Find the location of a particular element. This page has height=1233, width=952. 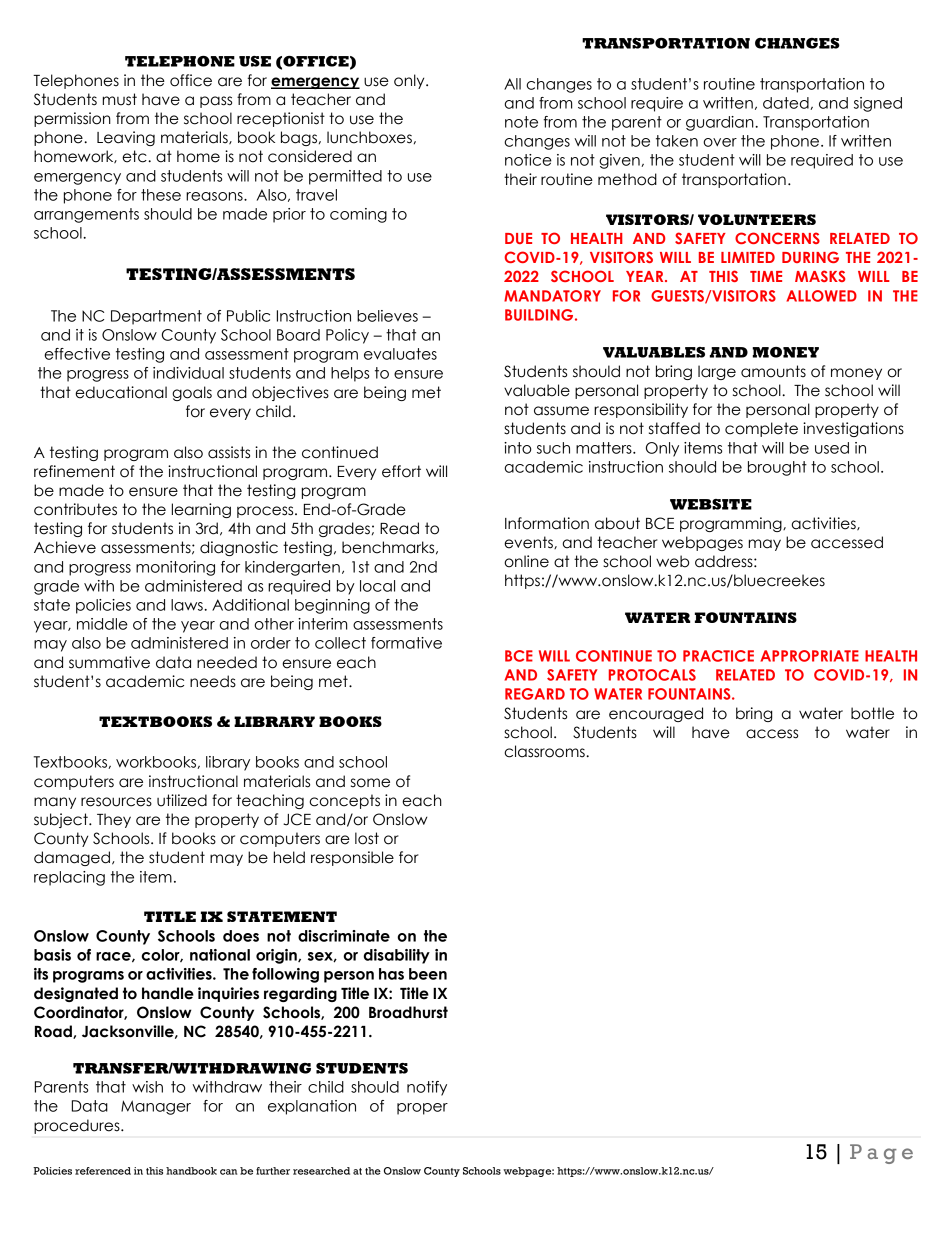

dated is located at coordinates (787, 103).
